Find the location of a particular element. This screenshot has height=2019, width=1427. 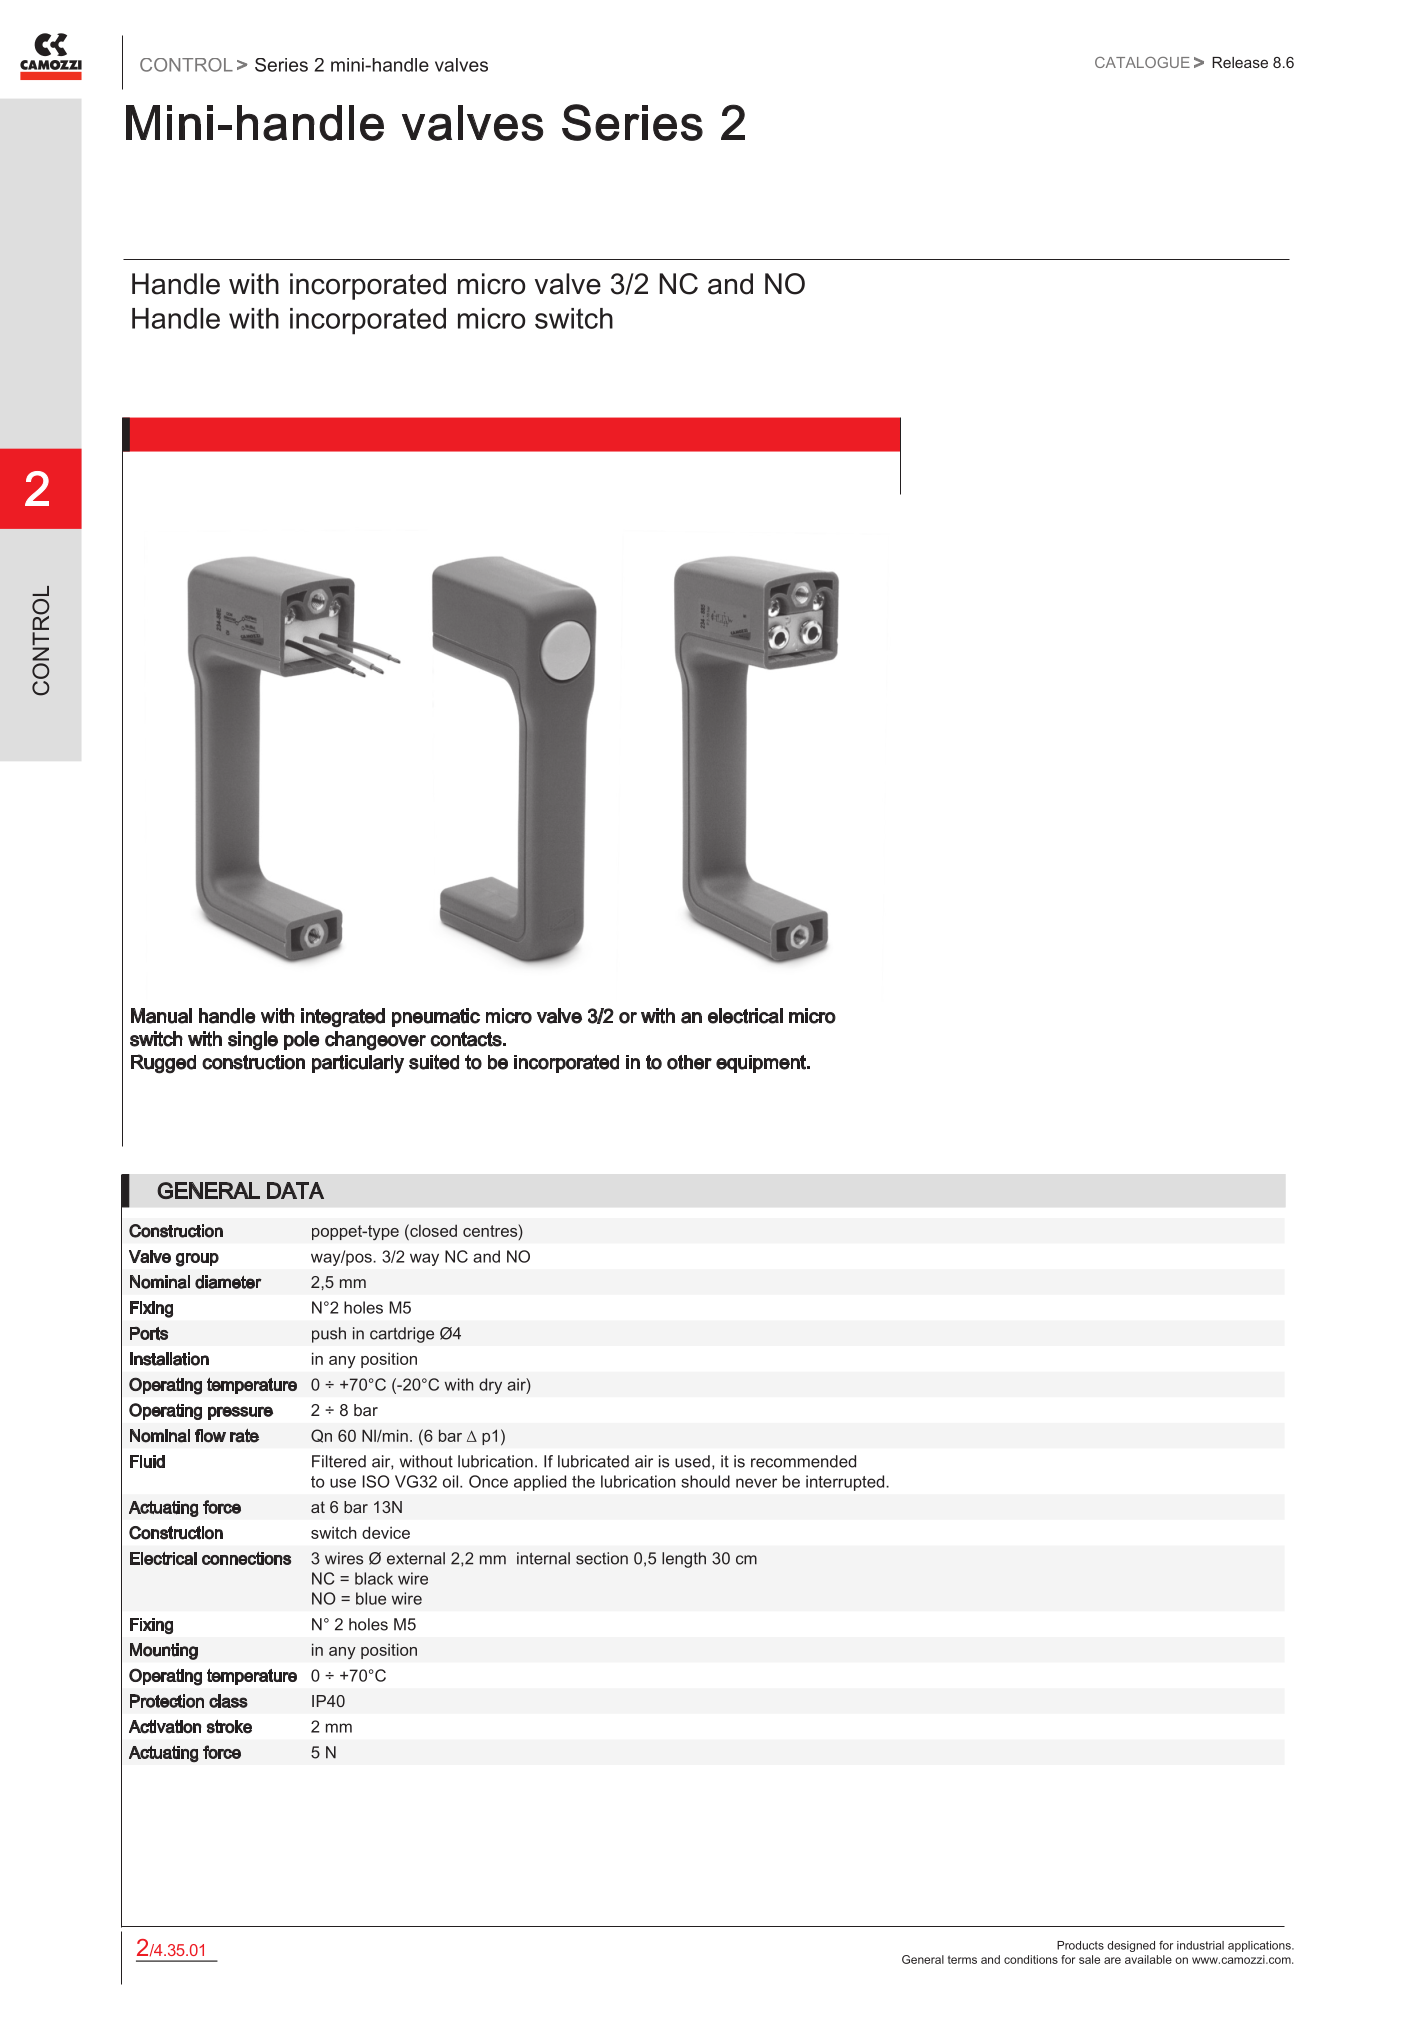

stroke is located at coordinates (229, 1726).
